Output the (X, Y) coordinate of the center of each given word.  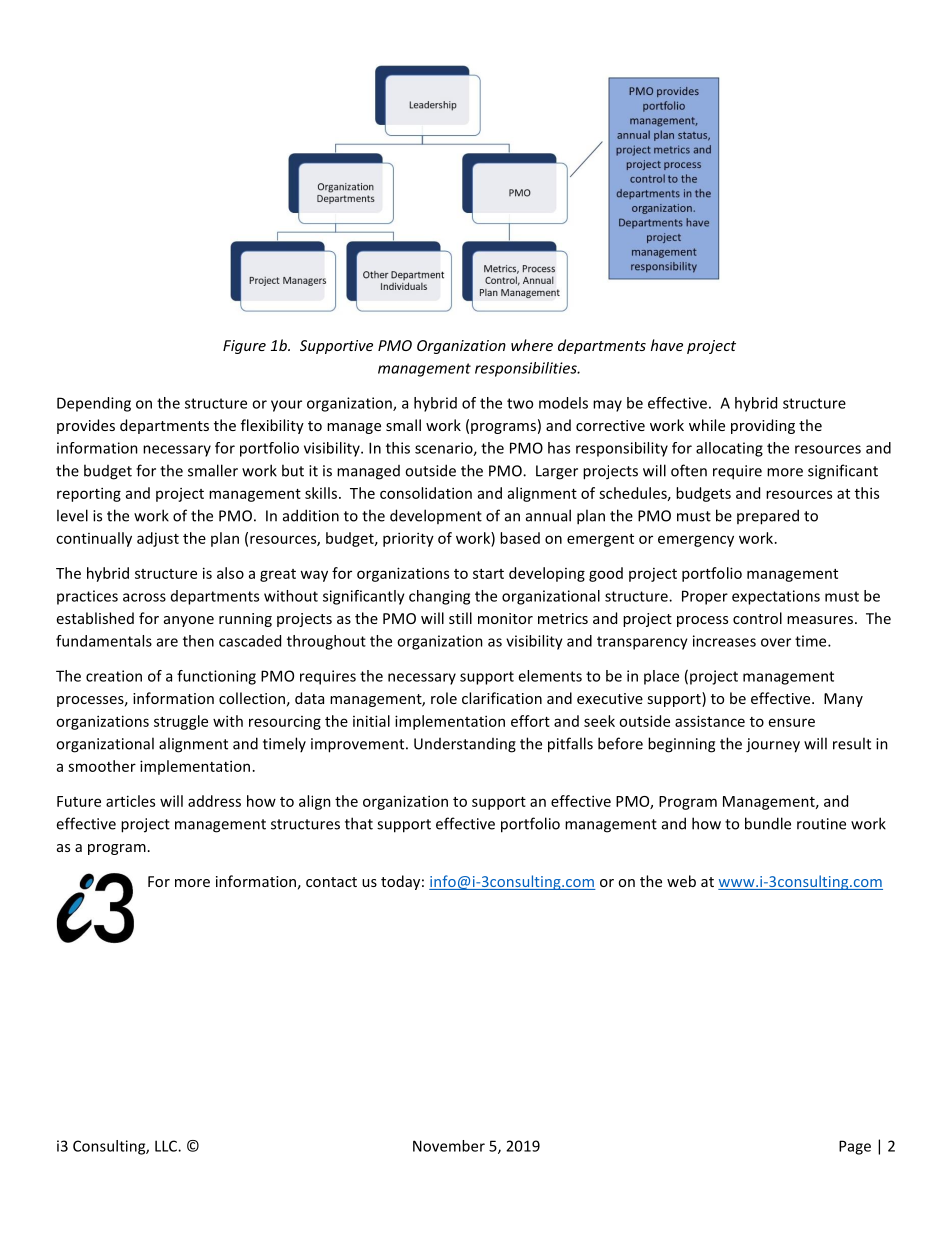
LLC (167, 1146)
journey (773, 745)
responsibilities (527, 369)
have (667, 345)
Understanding (465, 745)
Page (855, 1147)
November (449, 1146)
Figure (244, 347)
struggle (181, 722)
